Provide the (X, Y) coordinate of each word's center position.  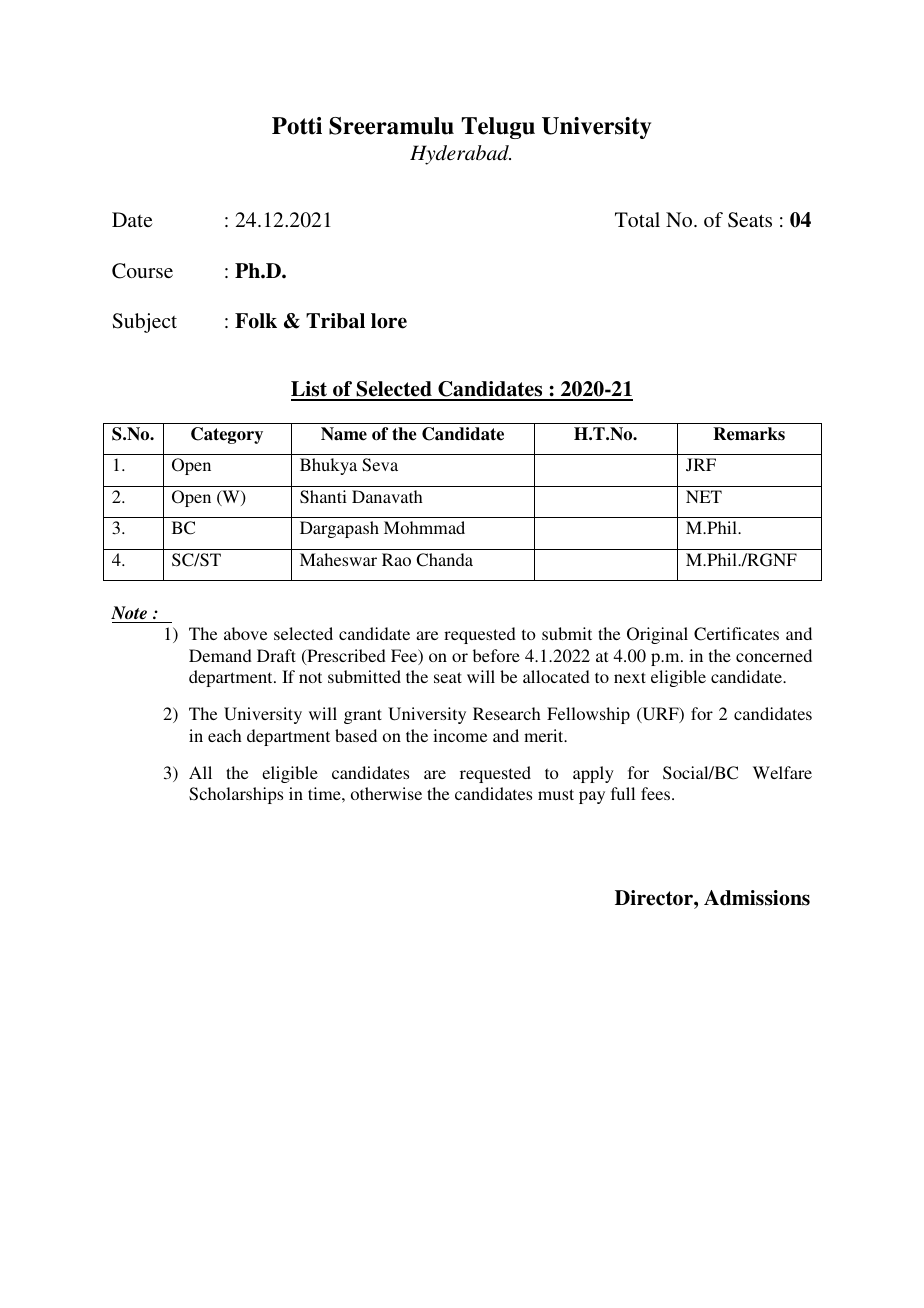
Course (142, 271)
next (630, 677)
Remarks (749, 434)
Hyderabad (460, 155)
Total (637, 219)
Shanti (323, 497)
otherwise (386, 793)
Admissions (757, 898)
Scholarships (236, 795)
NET (704, 496)
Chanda (444, 560)
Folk (256, 321)
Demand (220, 655)
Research (507, 713)
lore (389, 321)
